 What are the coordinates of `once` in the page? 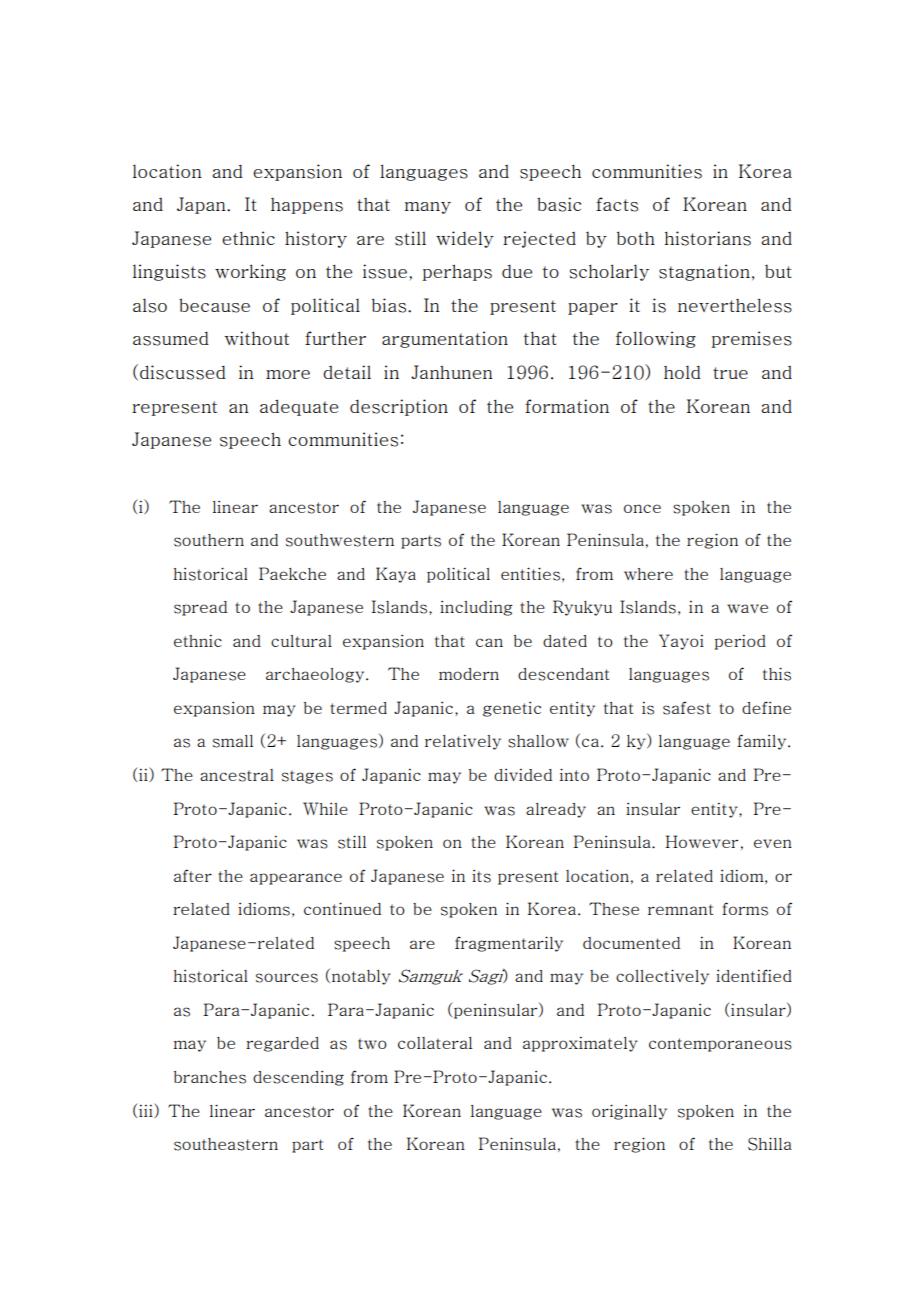 It's located at (642, 508).
